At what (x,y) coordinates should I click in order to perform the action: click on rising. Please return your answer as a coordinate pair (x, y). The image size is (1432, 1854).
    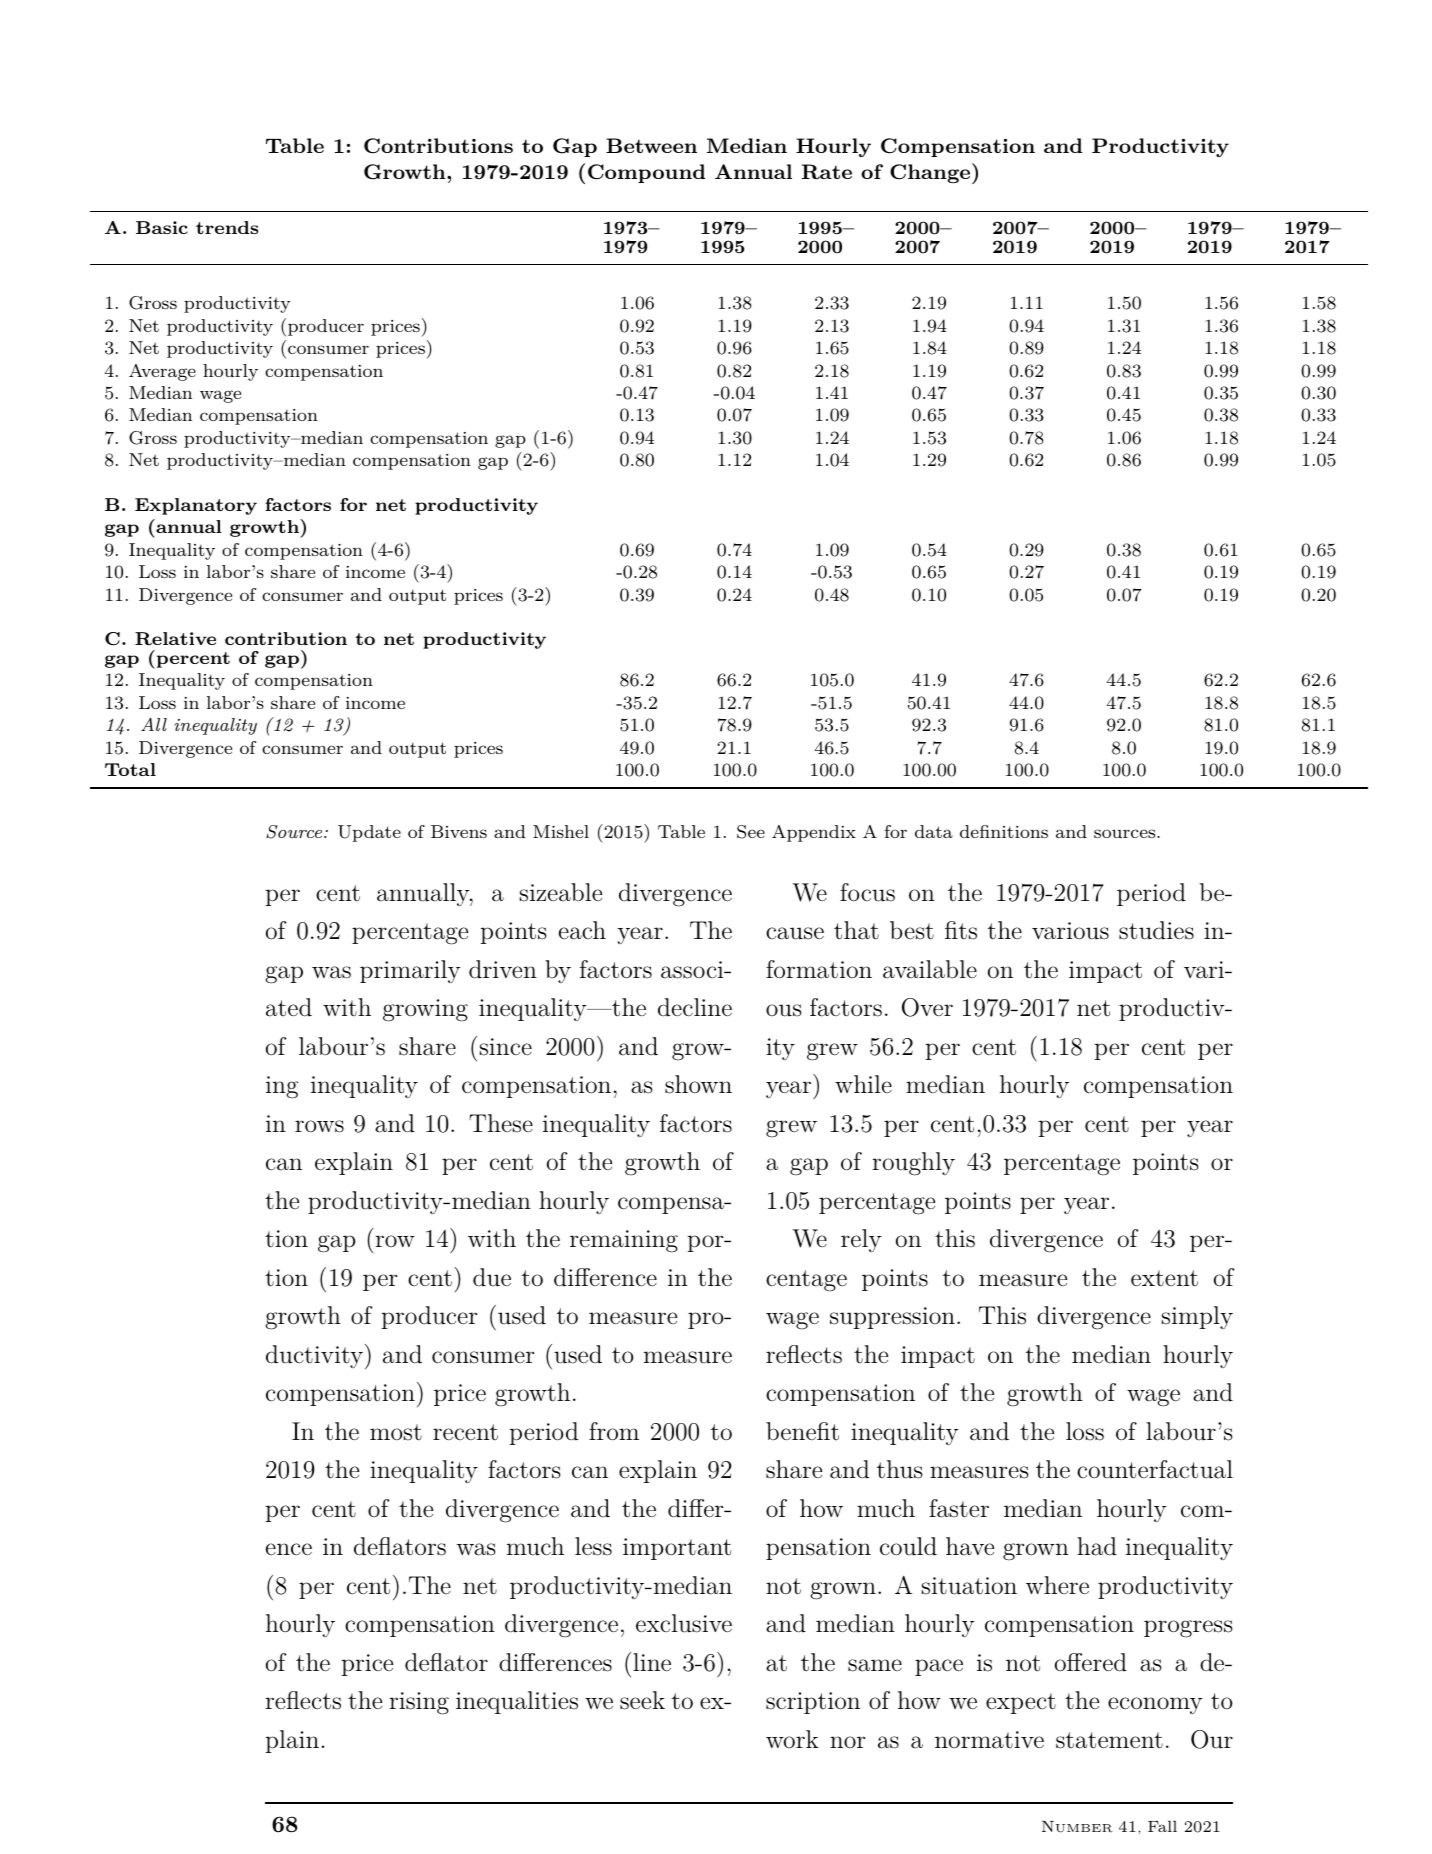
    Looking at the image, I should click on (419, 1703).
